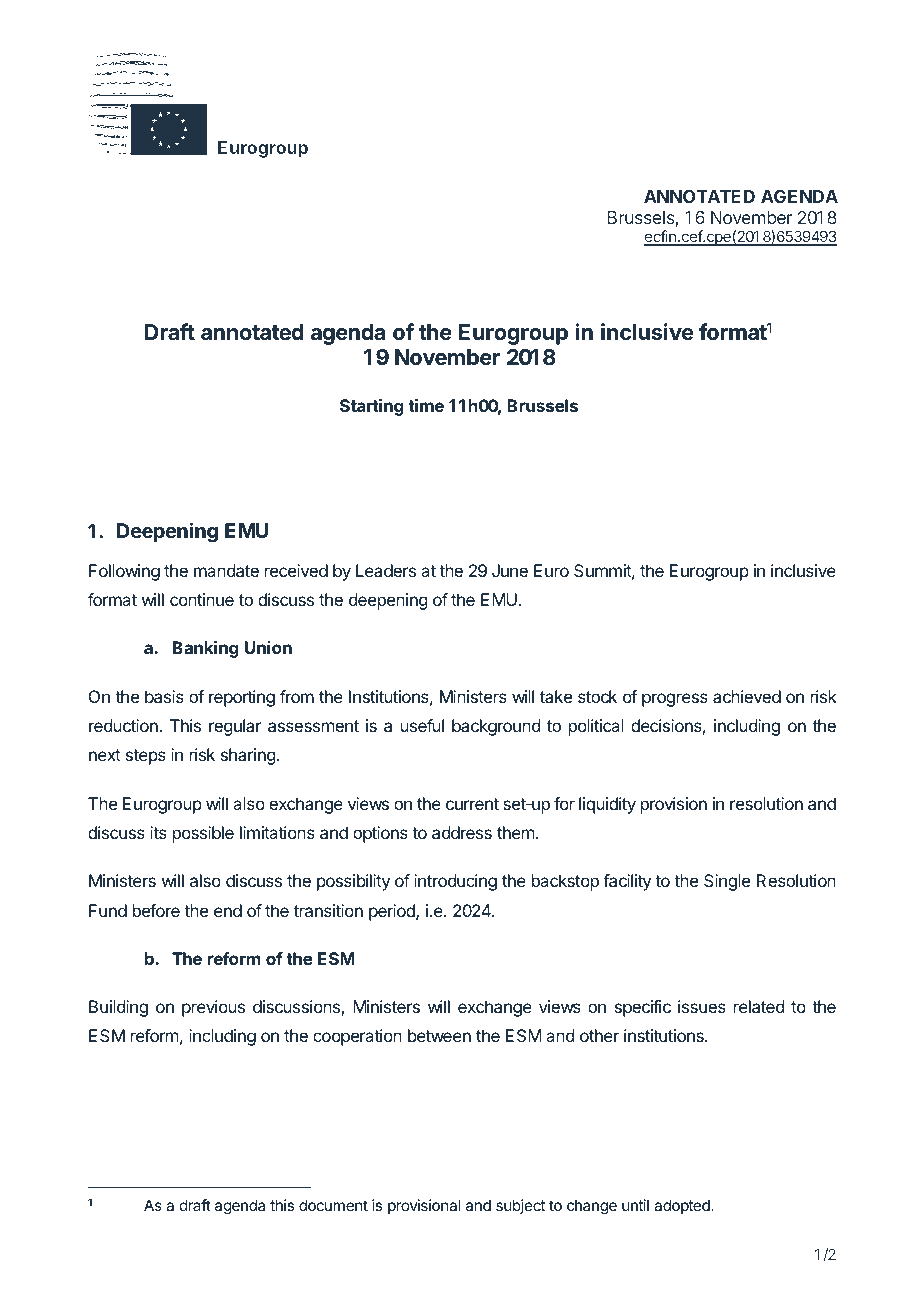 This screenshot has width=924, height=1308. I want to click on adopted, so click(683, 1206).
